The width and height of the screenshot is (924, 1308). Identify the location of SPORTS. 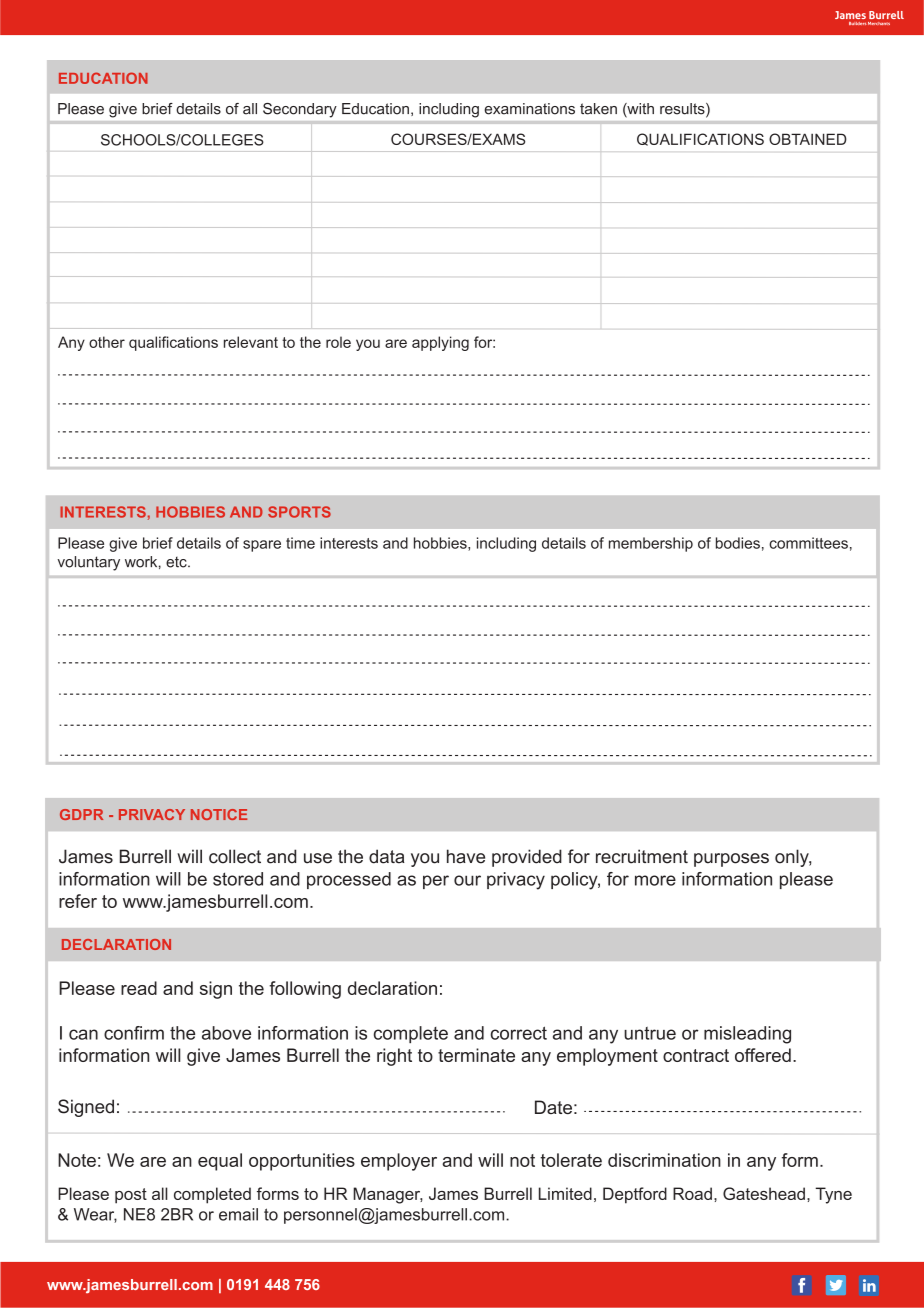
(299, 512).
